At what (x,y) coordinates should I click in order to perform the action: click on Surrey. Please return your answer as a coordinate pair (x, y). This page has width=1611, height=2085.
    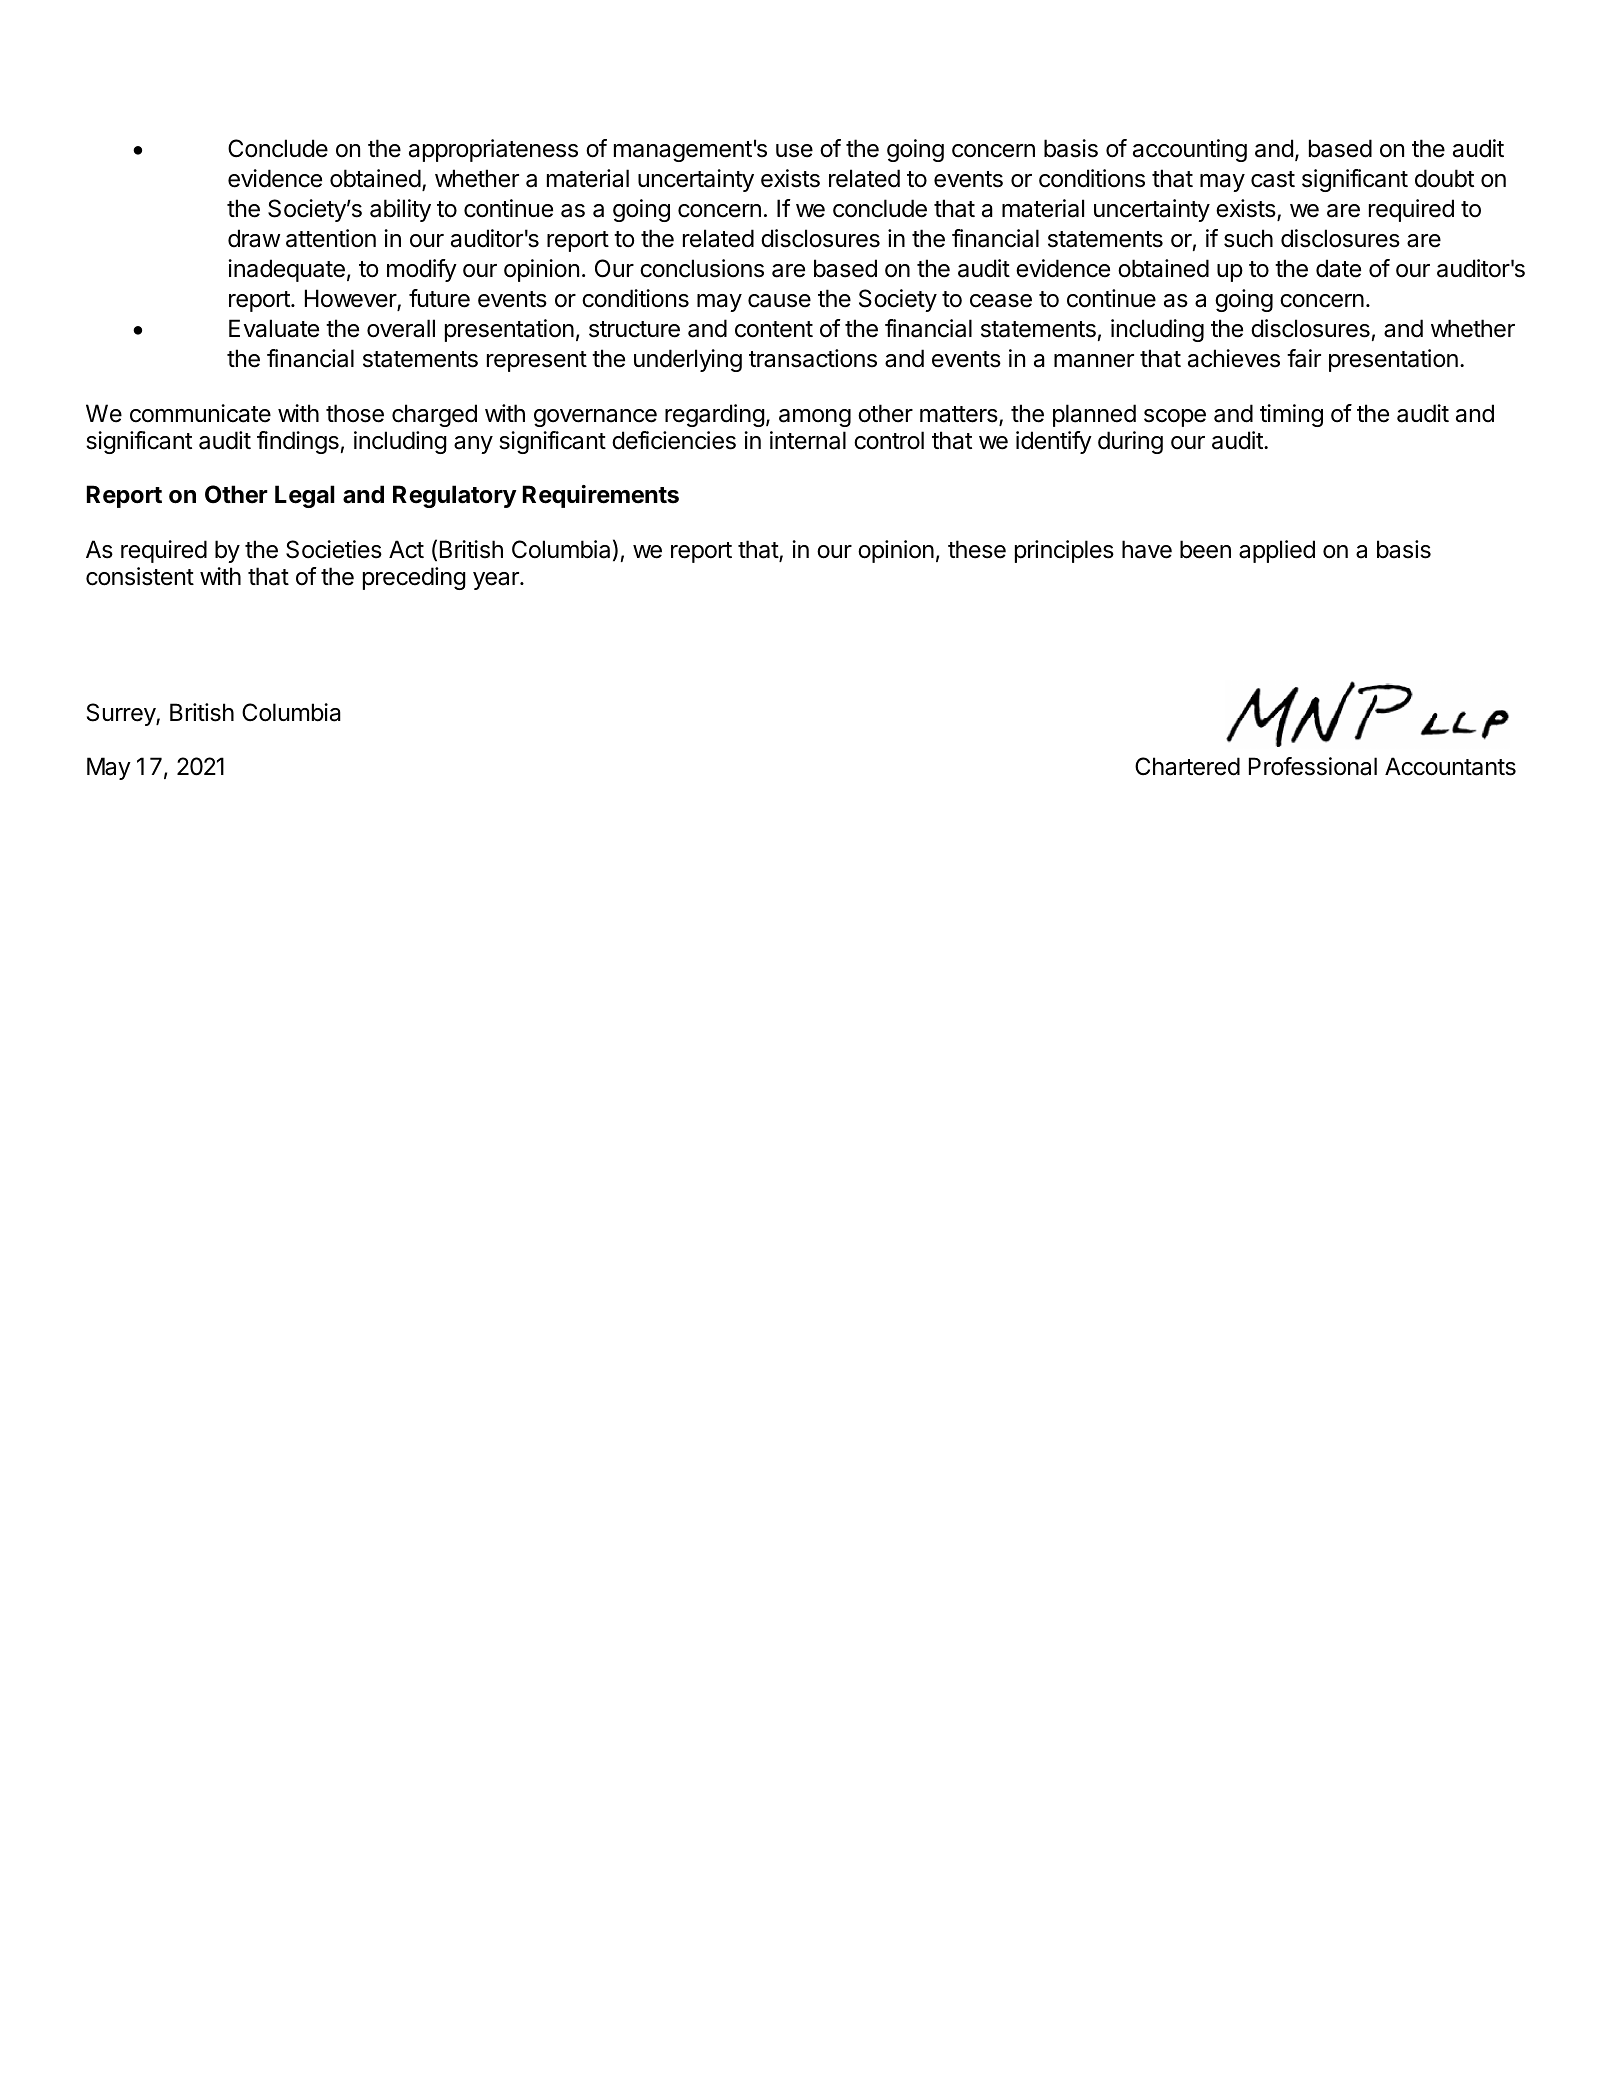
    Looking at the image, I should click on (122, 714).
